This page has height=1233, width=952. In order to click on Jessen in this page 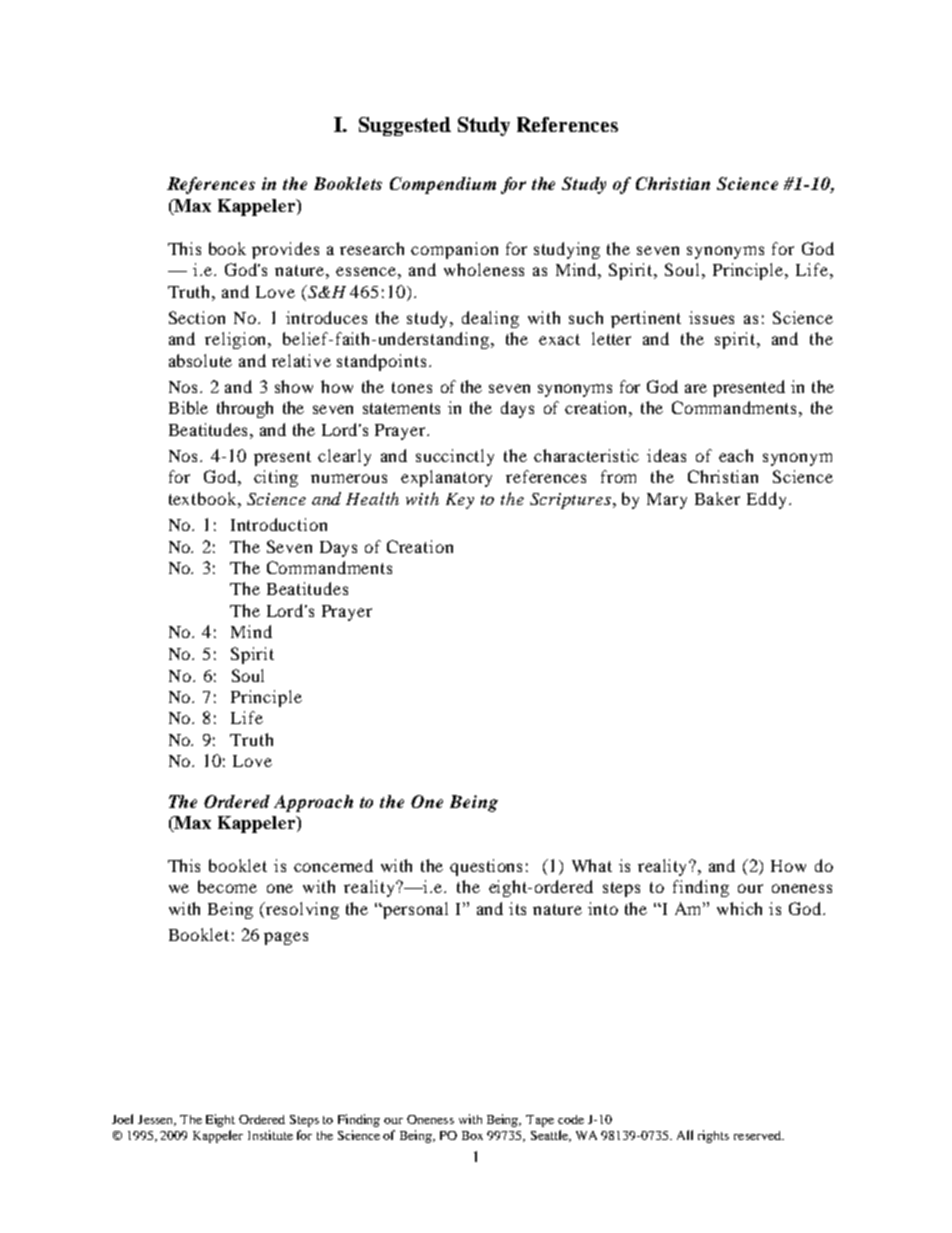, I will do `click(157, 1120)`.
